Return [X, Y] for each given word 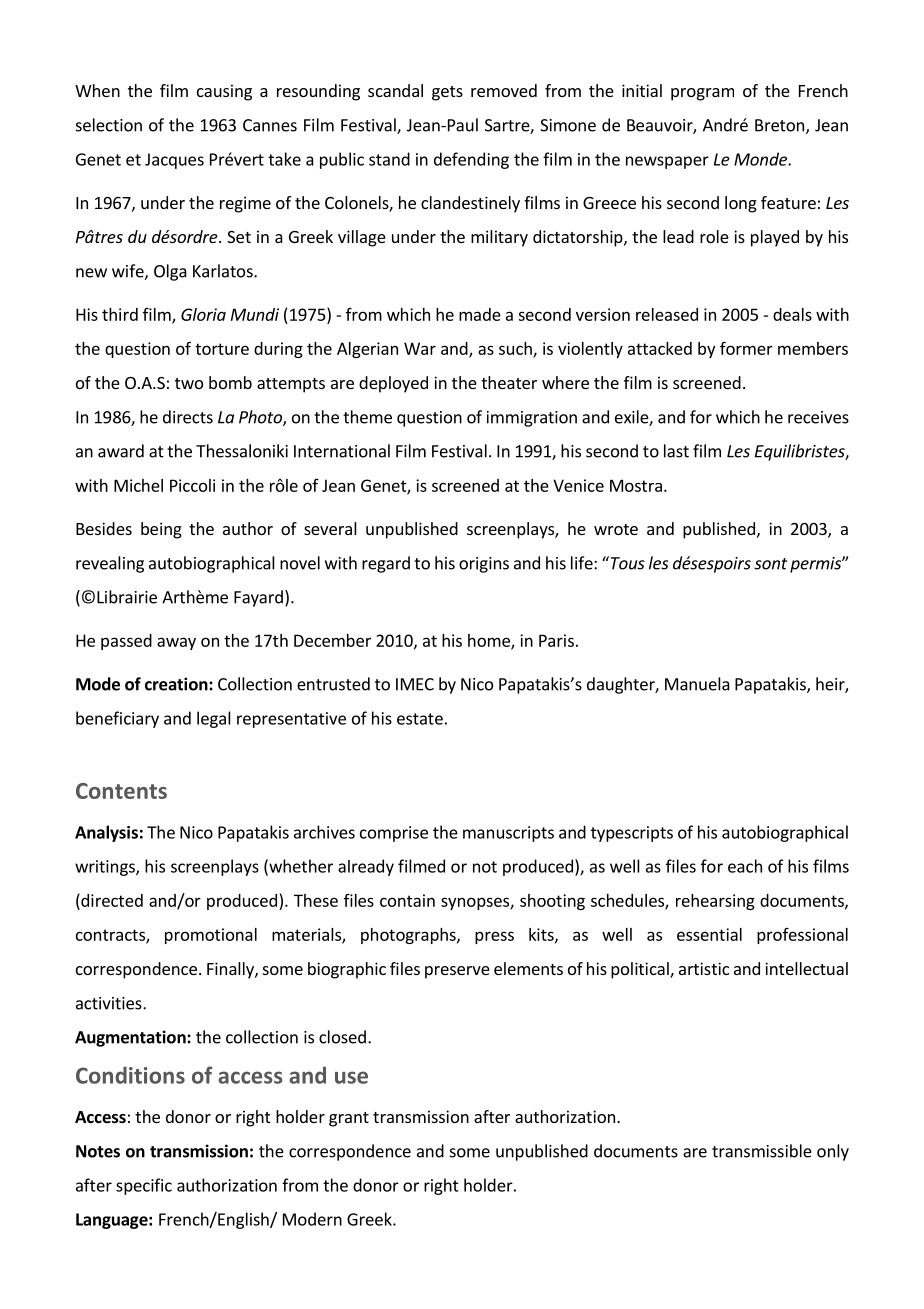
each [745, 866]
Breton [779, 125]
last [676, 451]
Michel [138, 485]
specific [144, 1186]
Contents [121, 791]
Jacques [174, 161]
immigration [532, 419]
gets [447, 93]
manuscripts [508, 834]
